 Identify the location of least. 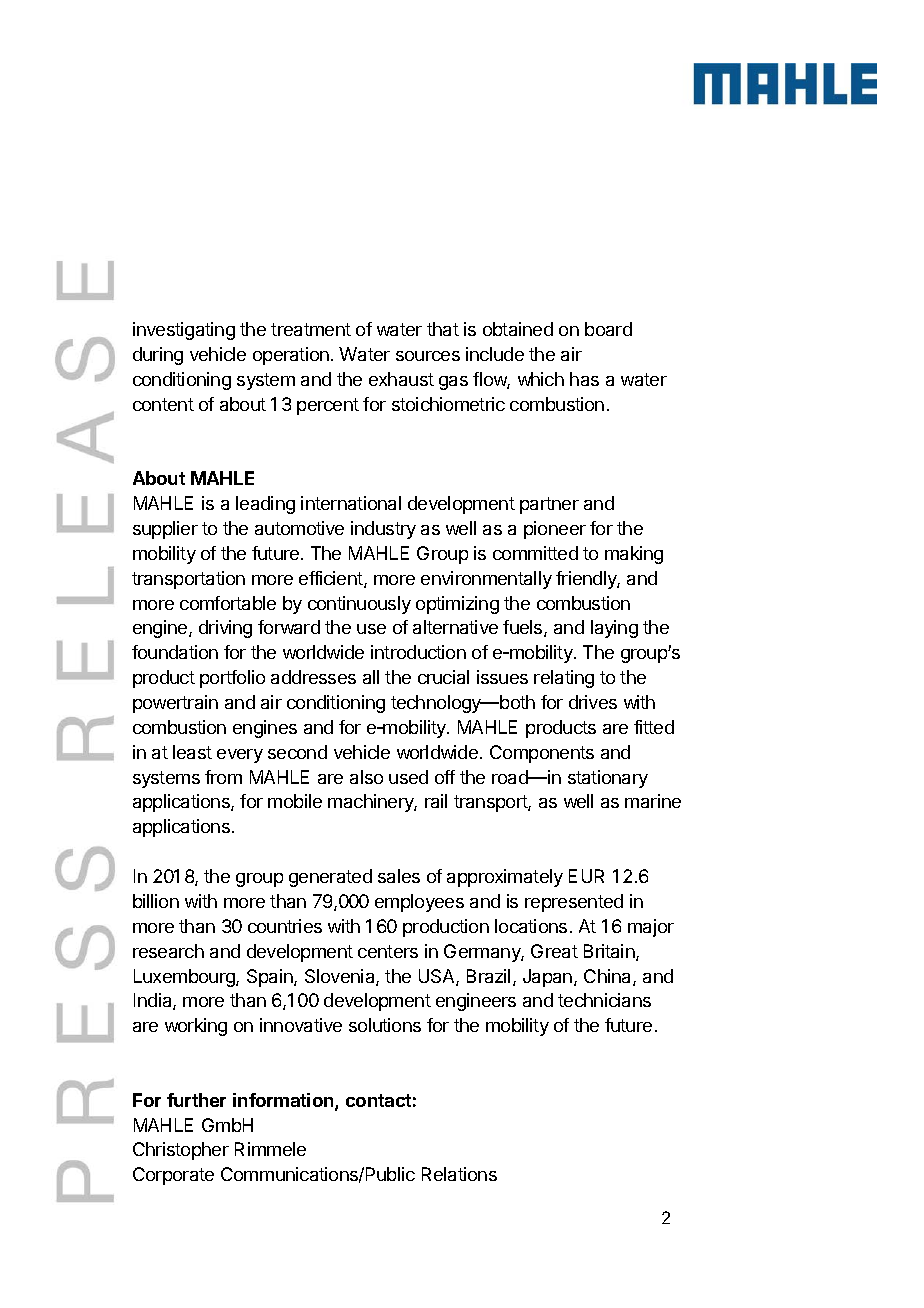
(192, 752).
